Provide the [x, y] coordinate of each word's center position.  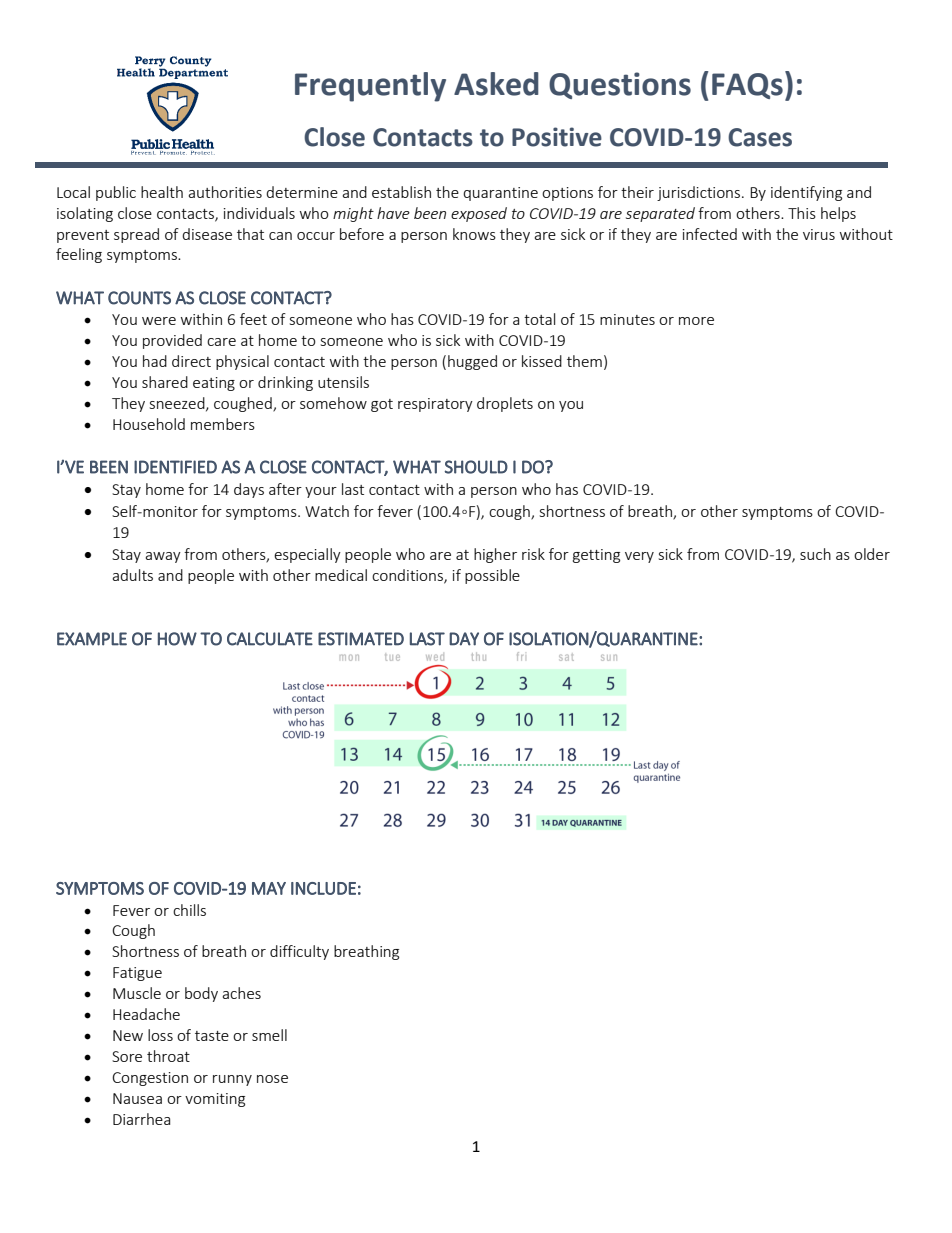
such [815, 554]
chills [189, 910]
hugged [472, 362]
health [162, 192]
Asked [496, 84]
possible [492, 576]
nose [272, 1079]
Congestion [150, 1079]
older [872, 554]
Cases [760, 137]
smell [269, 1035]
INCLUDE [323, 888]
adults [132, 575]
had [155, 361]
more [696, 321]
